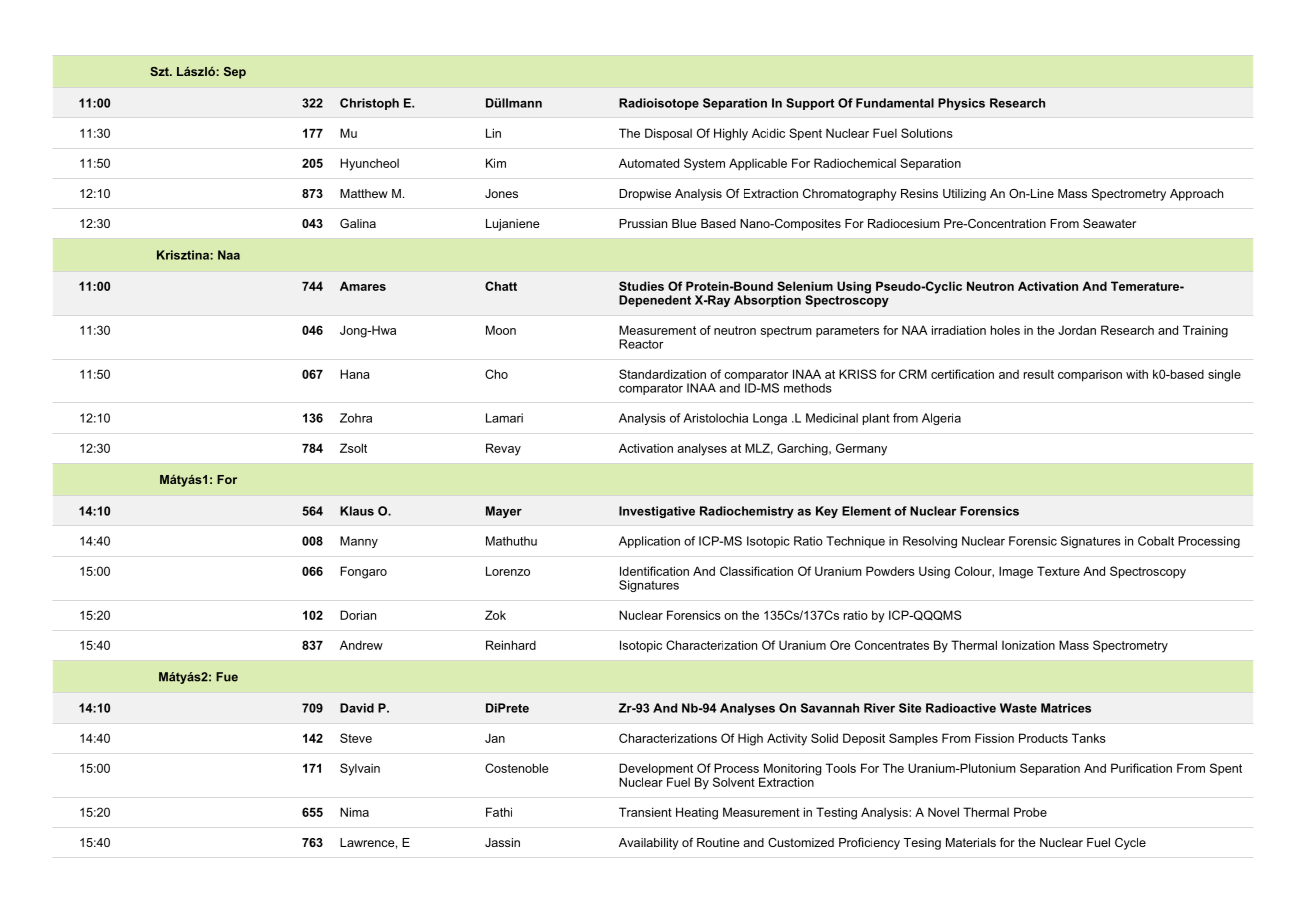 Image resolution: width=1308 pixels, height=924 pixels. I want to click on Kim, so click(496, 163).
